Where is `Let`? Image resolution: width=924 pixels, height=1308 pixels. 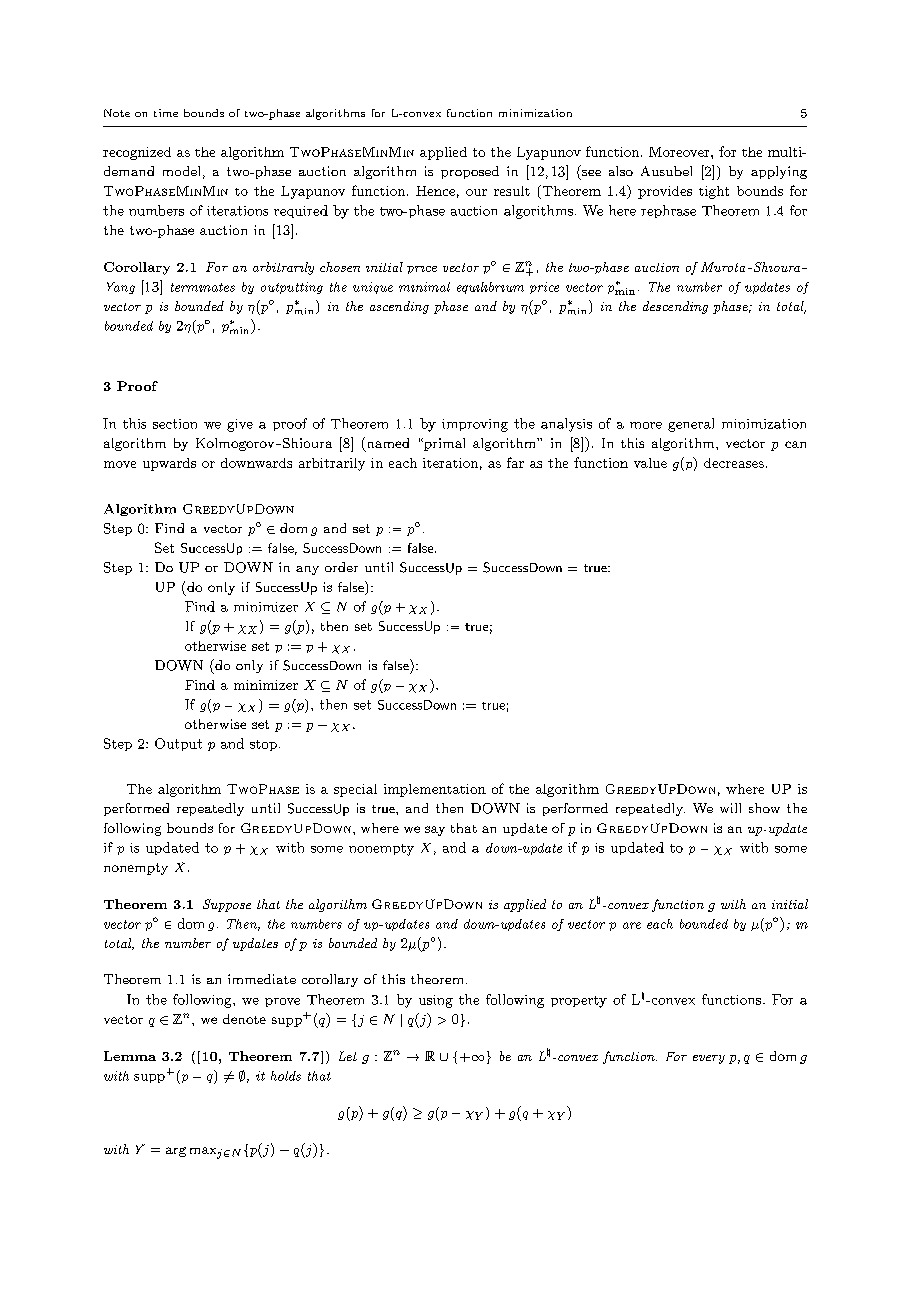 Let is located at coordinates (348, 1056).
